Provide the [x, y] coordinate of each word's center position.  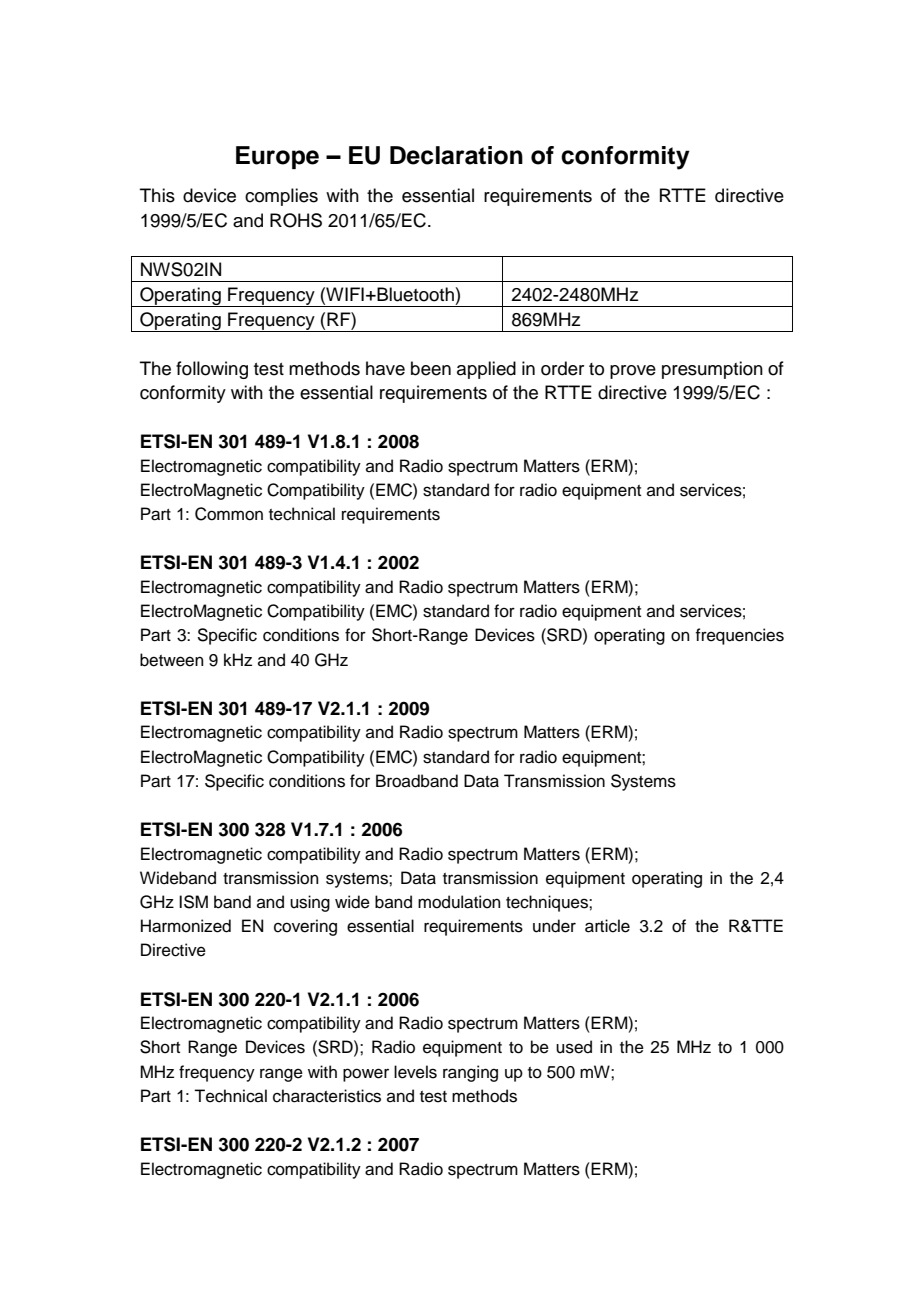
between [172, 660]
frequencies [739, 636]
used [574, 1047]
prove [633, 372]
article [607, 926]
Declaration [456, 155]
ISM [193, 902]
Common [229, 514]
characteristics [327, 1096]
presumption [712, 370]
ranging [470, 1073]
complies [281, 197]
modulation [459, 902]
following [212, 370]
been [431, 368]
